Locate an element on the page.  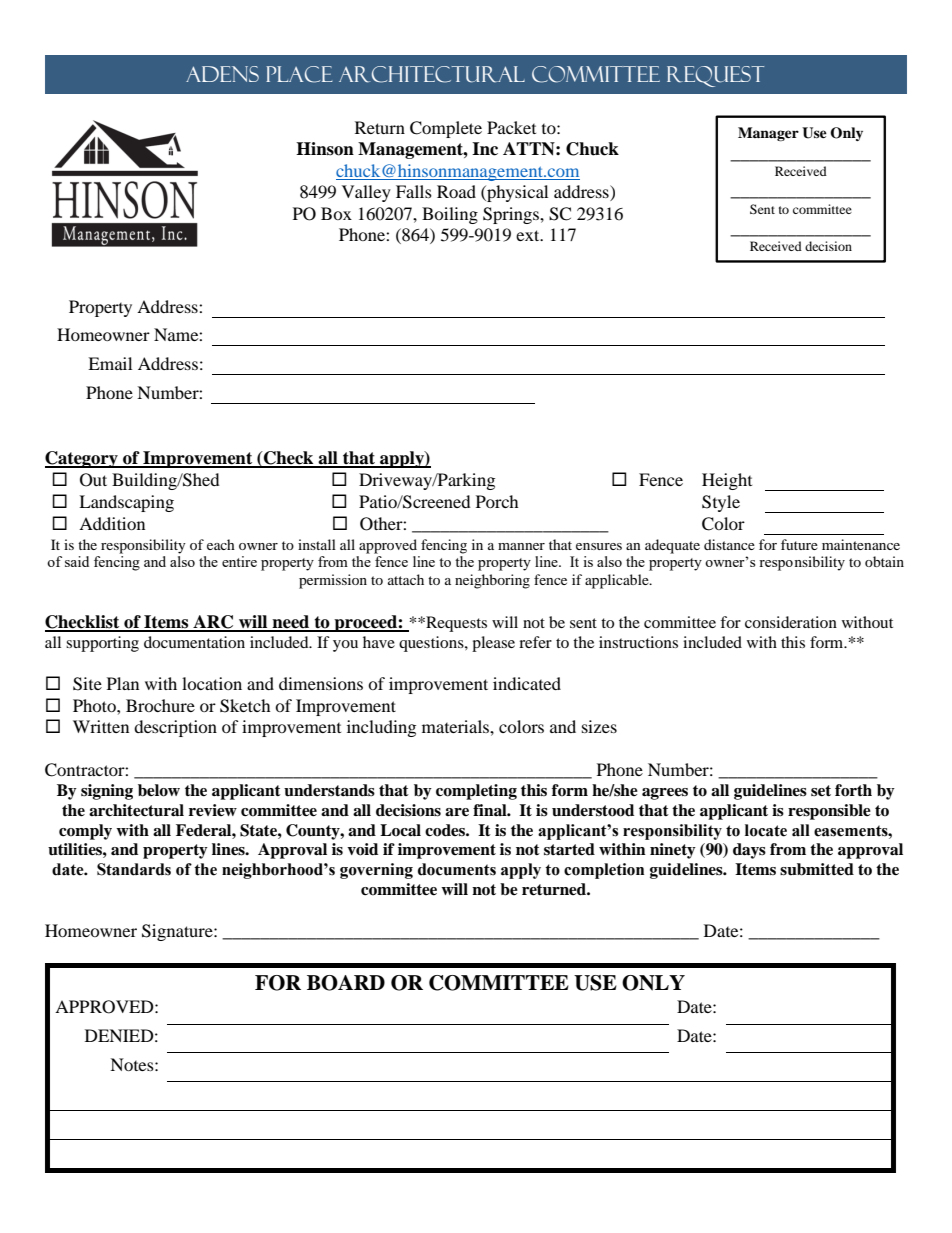
Email is located at coordinates (110, 363).
